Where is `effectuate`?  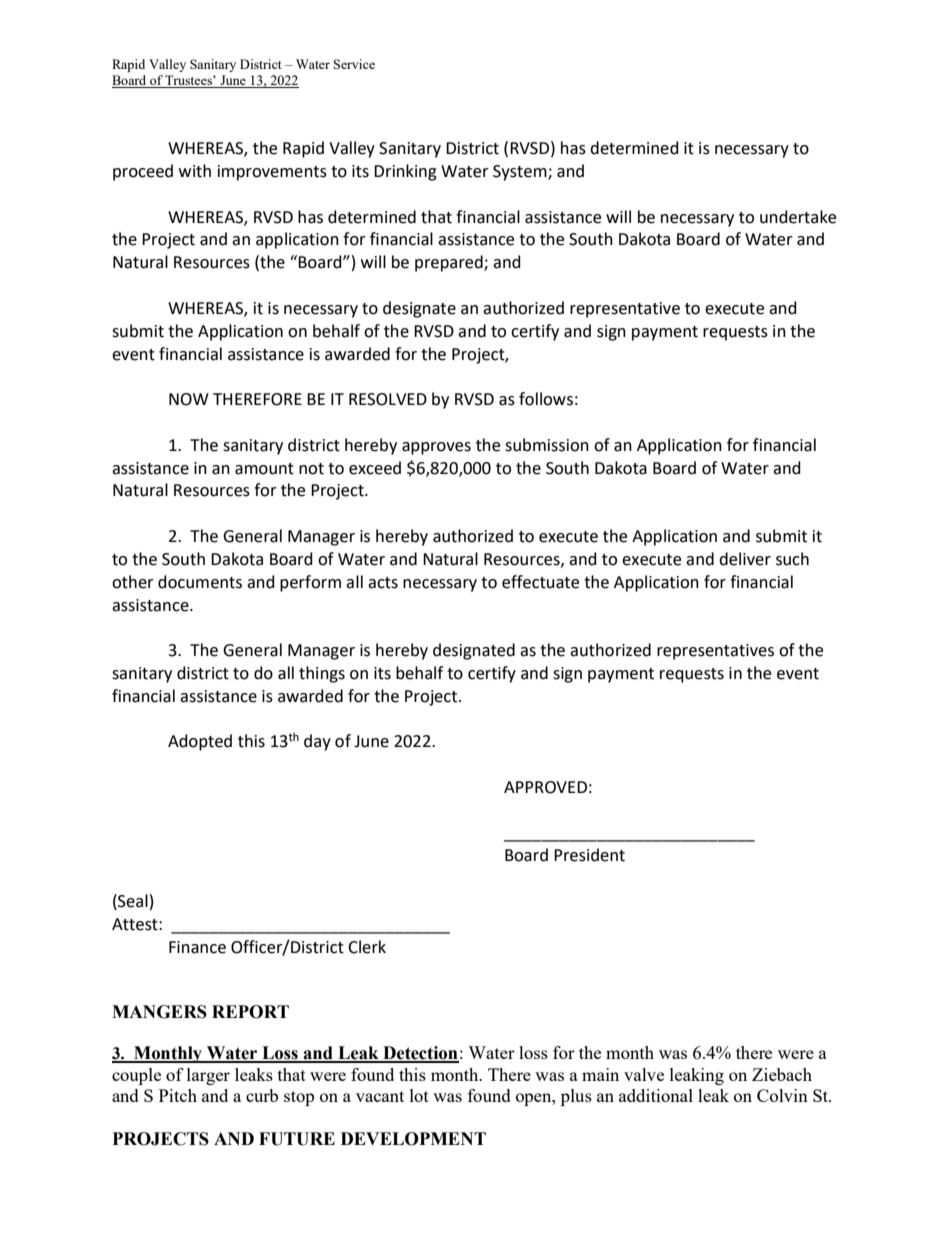
effectuate is located at coordinates (540, 582).
